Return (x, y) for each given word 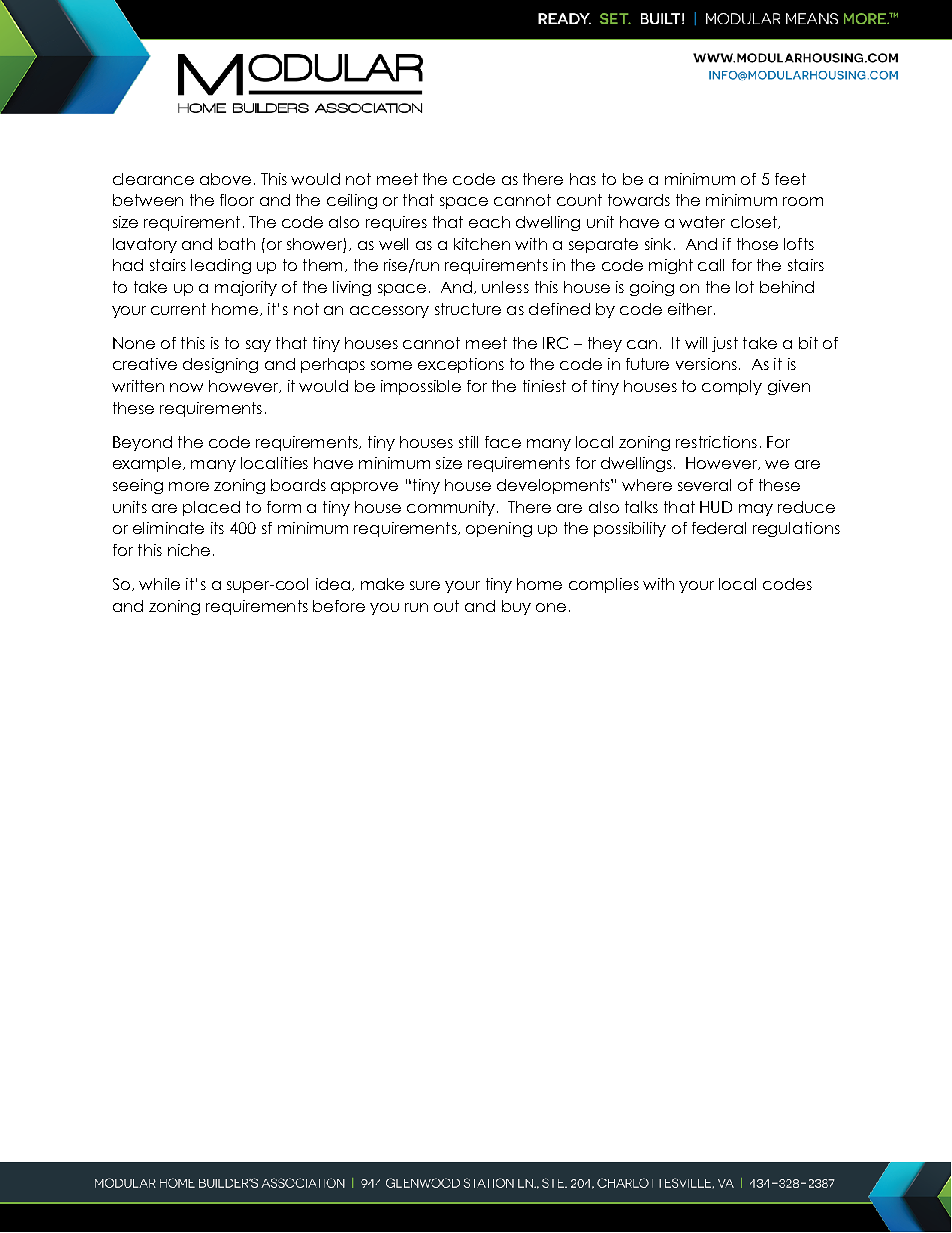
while (159, 584)
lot (745, 287)
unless (505, 287)
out (446, 606)
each (489, 222)
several (704, 485)
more (189, 486)
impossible (421, 387)
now (186, 387)
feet (790, 179)
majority (246, 288)
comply (732, 387)
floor (237, 200)
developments (554, 486)
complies (604, 585)
